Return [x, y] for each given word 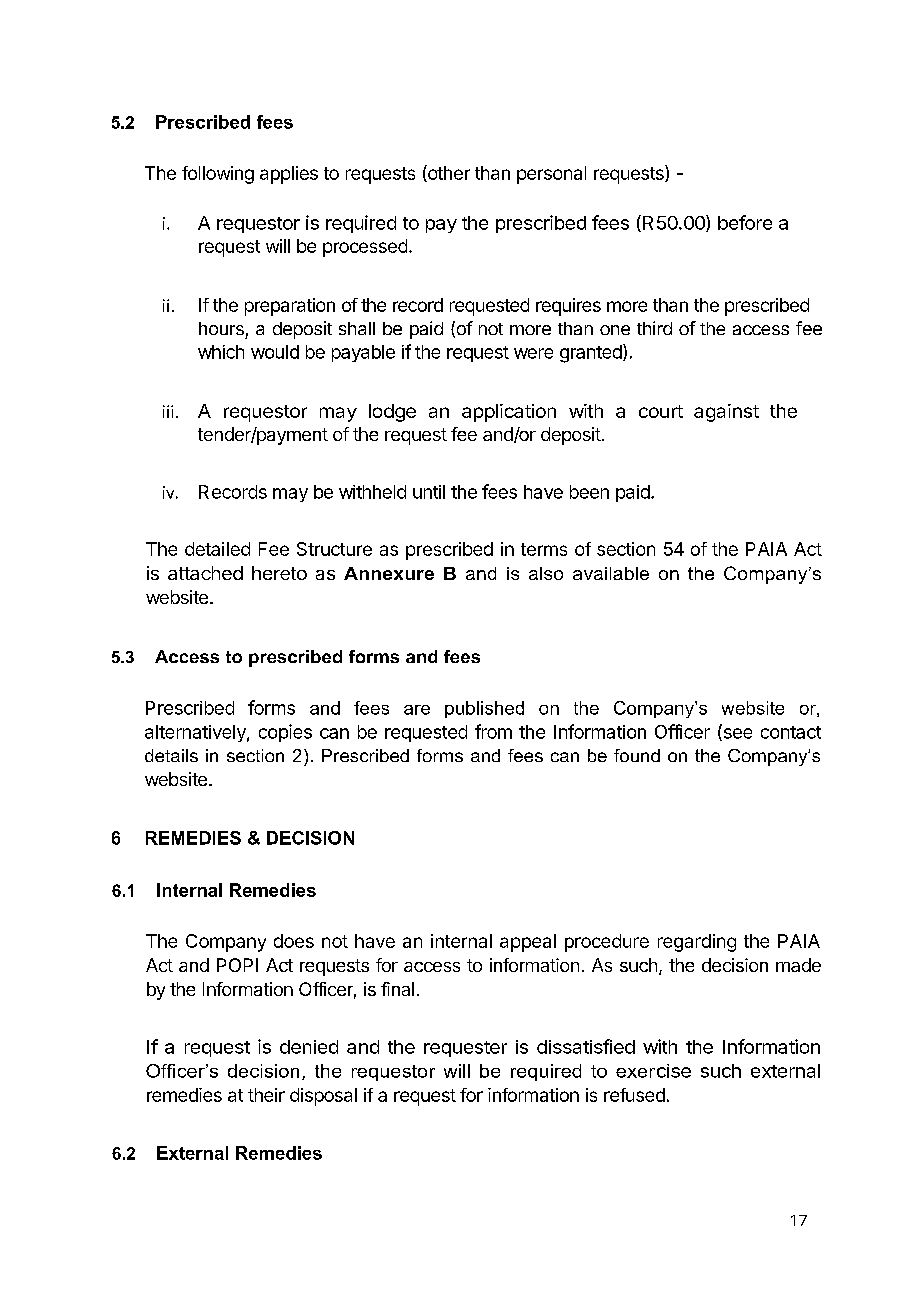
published [484, 709]
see [736, 734]
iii [168, 411]
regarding [697, 943]
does [294, 941]
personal [551, 175]
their [266, 1095]
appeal [528, 943]
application [509, 413]
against [726, 413]
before [745, 222]
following [218, 175]
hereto [279, 573]
